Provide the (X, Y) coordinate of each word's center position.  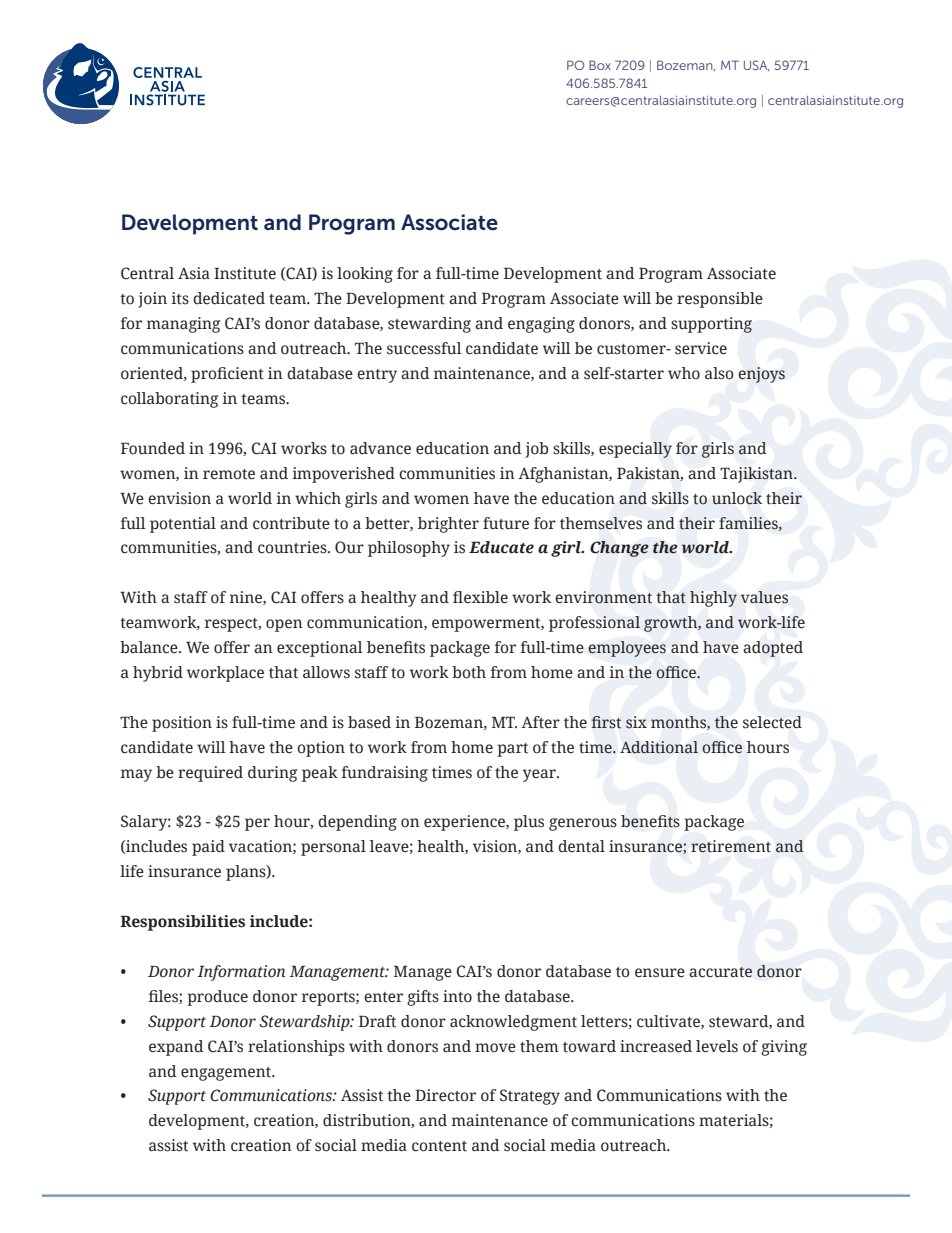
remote (229, 474)
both (469, 672)
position (182, 724)
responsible (720, 300)
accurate (720, 972)
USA (757, 65)
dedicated (229, 298)
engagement (227, 1074)
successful (424, 348)
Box (600, 65)
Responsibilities (182, 923)
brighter (448, 525)
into (457, 996)
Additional (659, 747)
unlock (737, 498)
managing (183, 325)
